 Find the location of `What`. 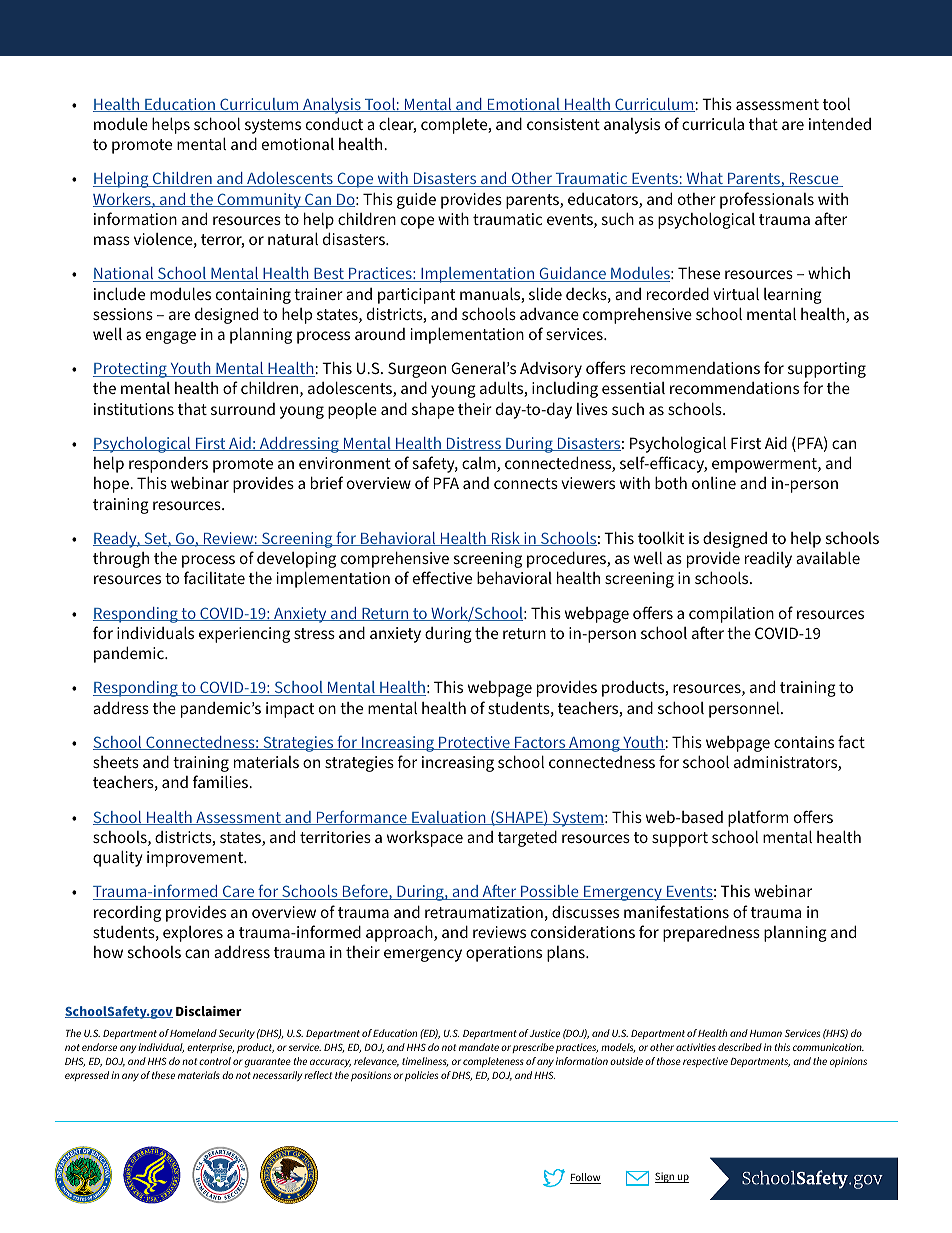

What is located at coordinates (704, 179).
